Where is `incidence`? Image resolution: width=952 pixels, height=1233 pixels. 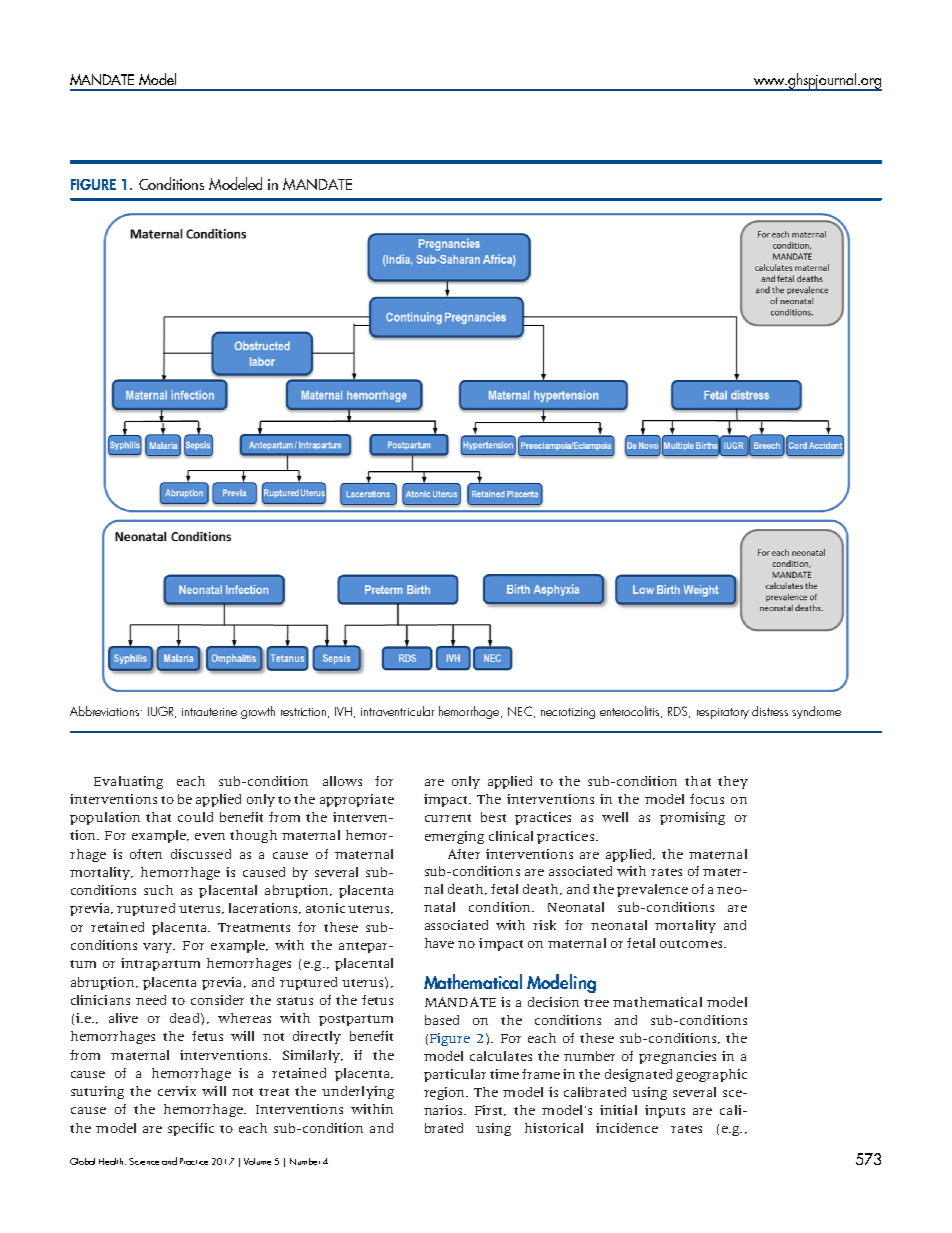 incidence is located at coordinates (627, 1128).
